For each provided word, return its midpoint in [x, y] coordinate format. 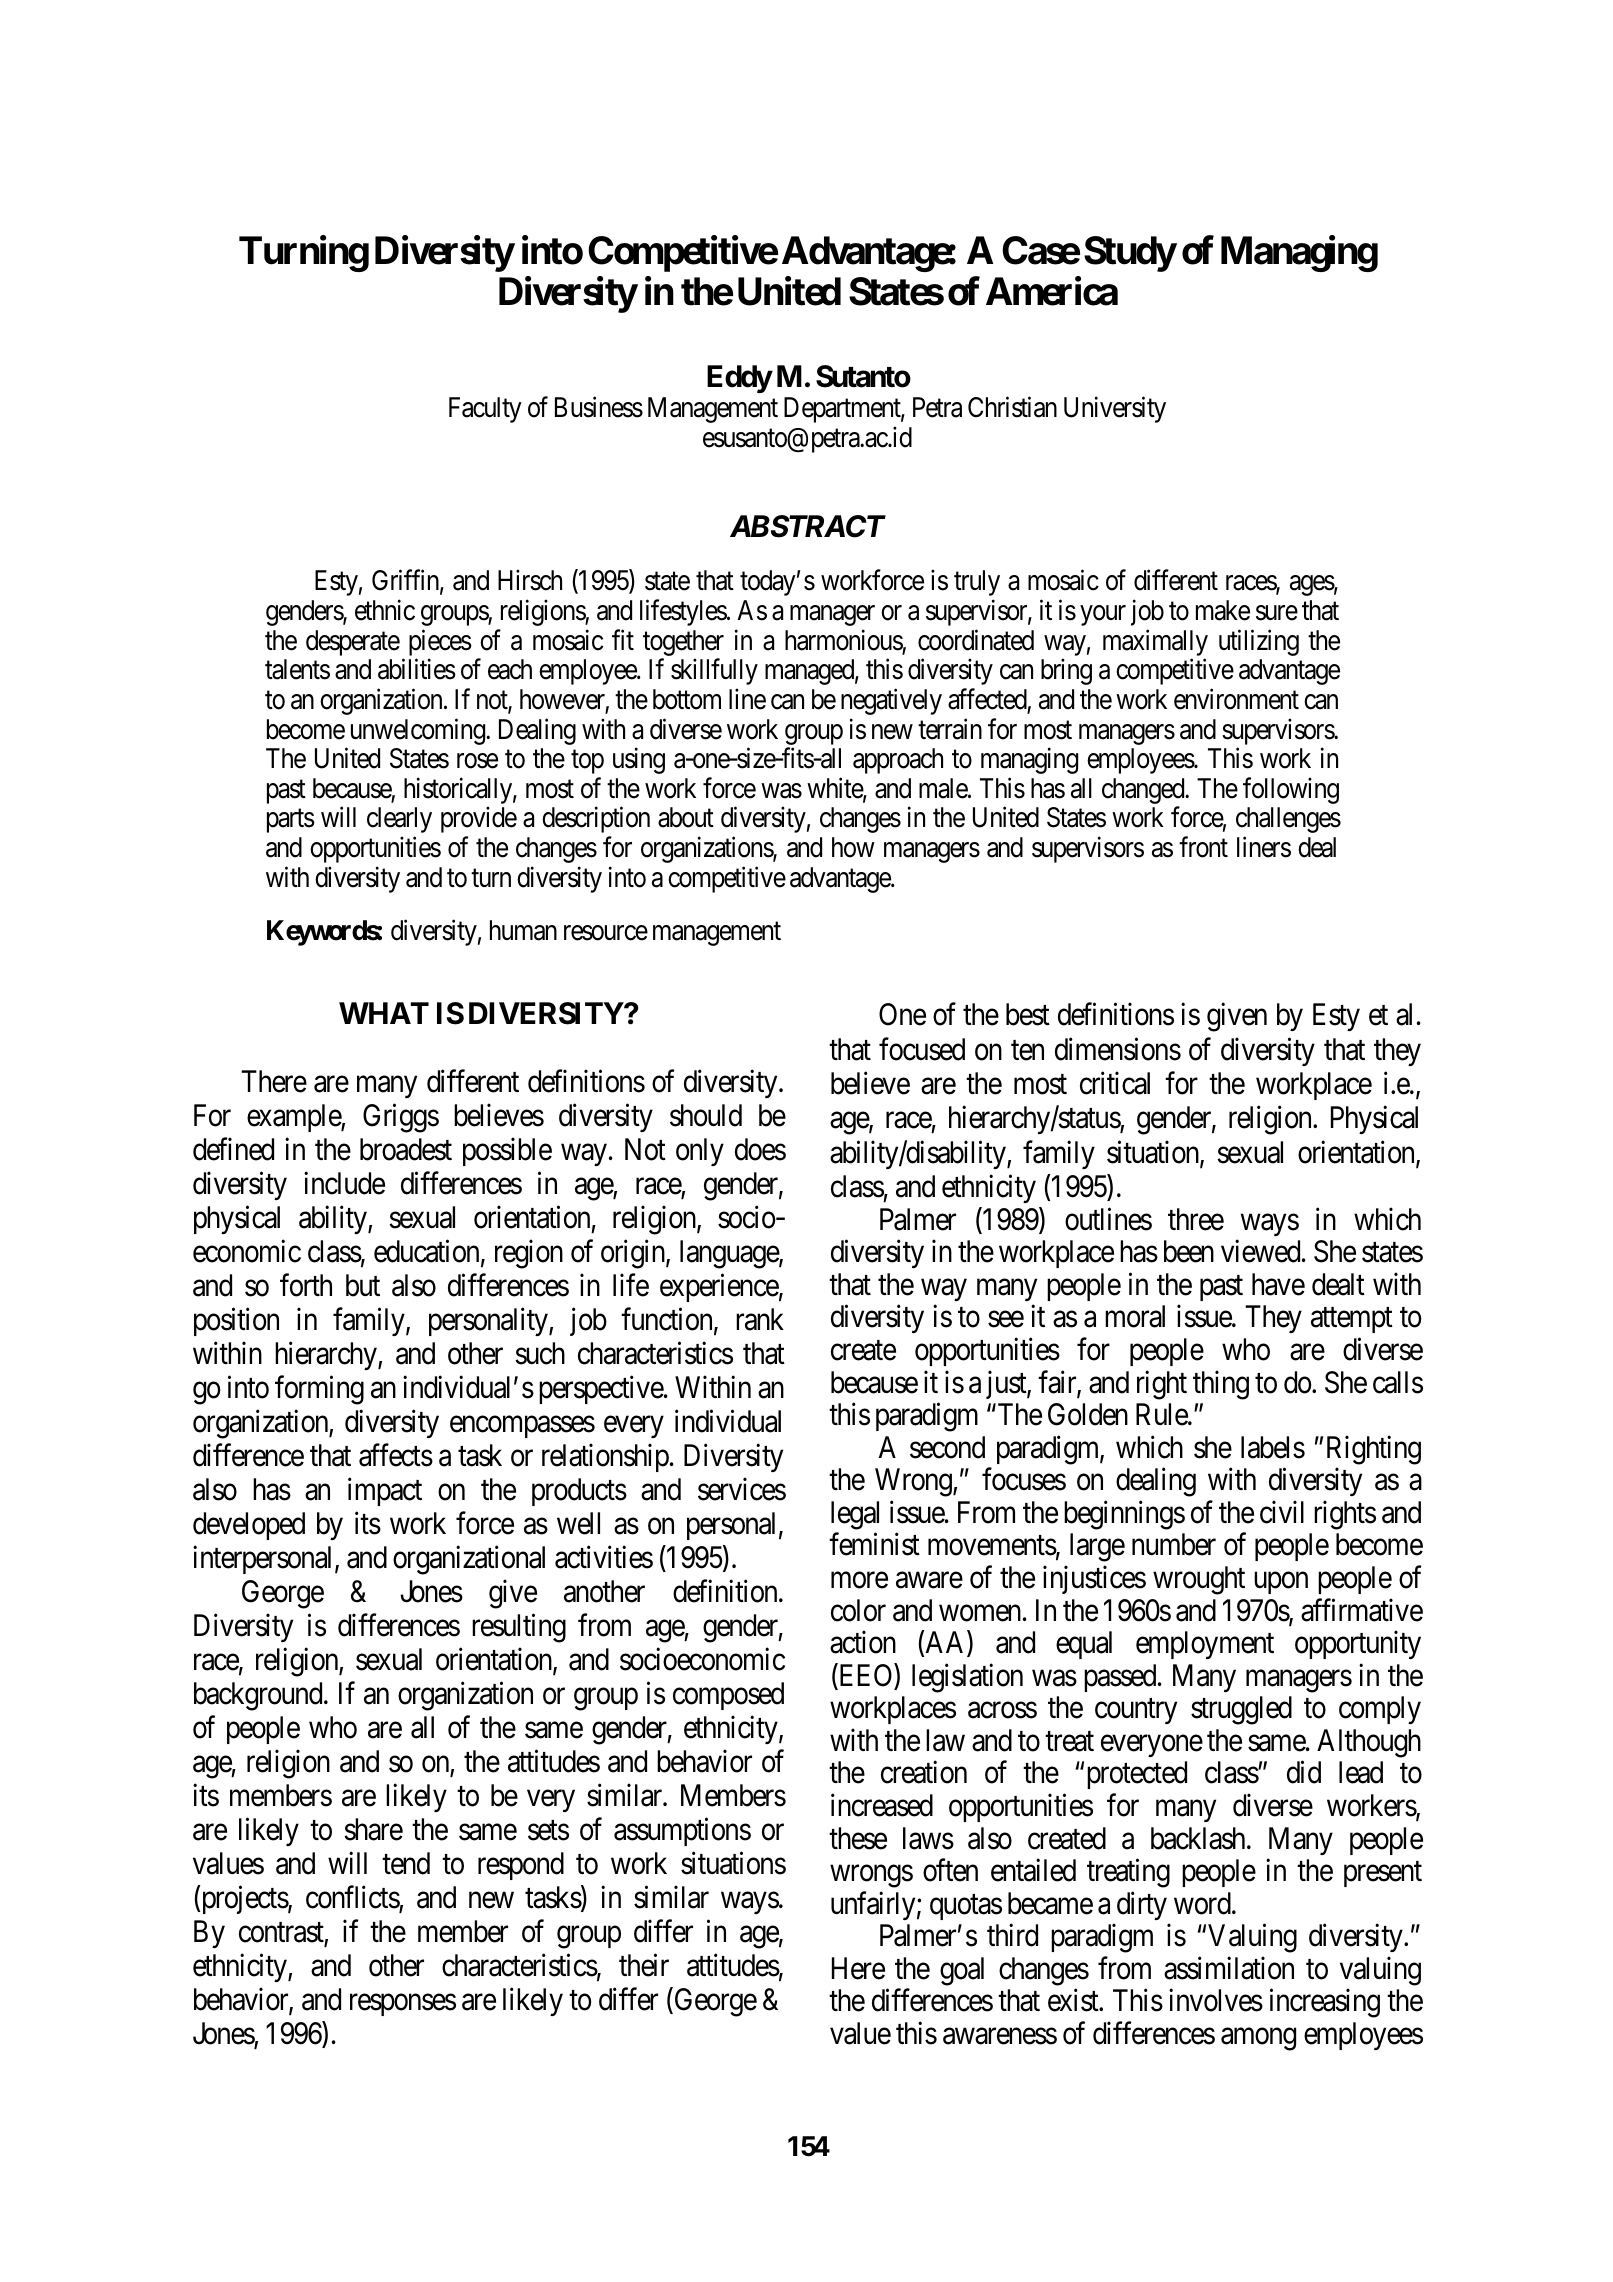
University [1115, 410]
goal [962, 1971]
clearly [399, 820]
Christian [1012, 407]
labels [1273, 1447]
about [686, 817]
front [1203, 847]
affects [396, 1455]
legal [855, 1515]
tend [406, 1863]
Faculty [485, 410]
